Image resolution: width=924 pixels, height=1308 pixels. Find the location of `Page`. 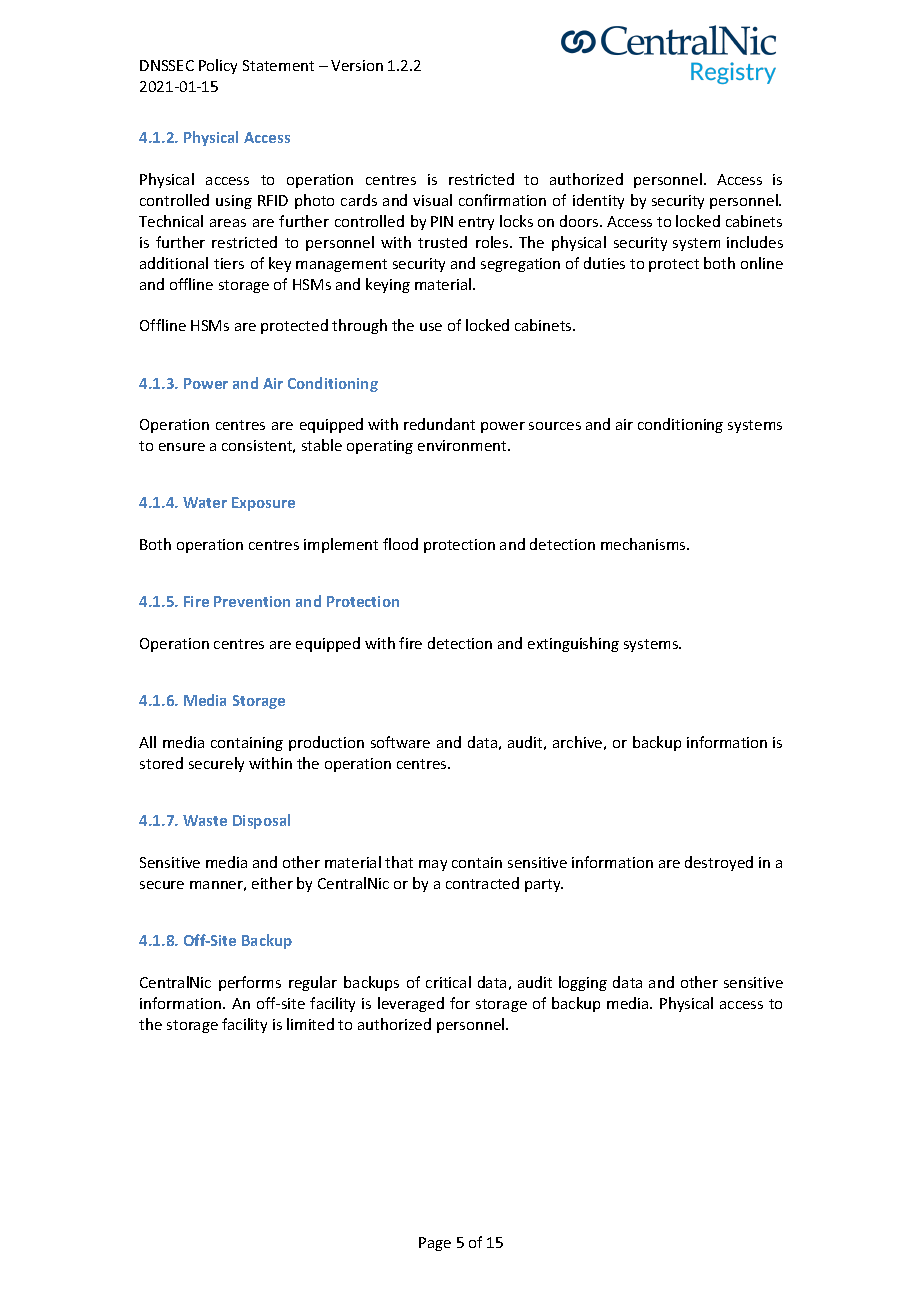

Page is located at coordinates (435, 1244).
